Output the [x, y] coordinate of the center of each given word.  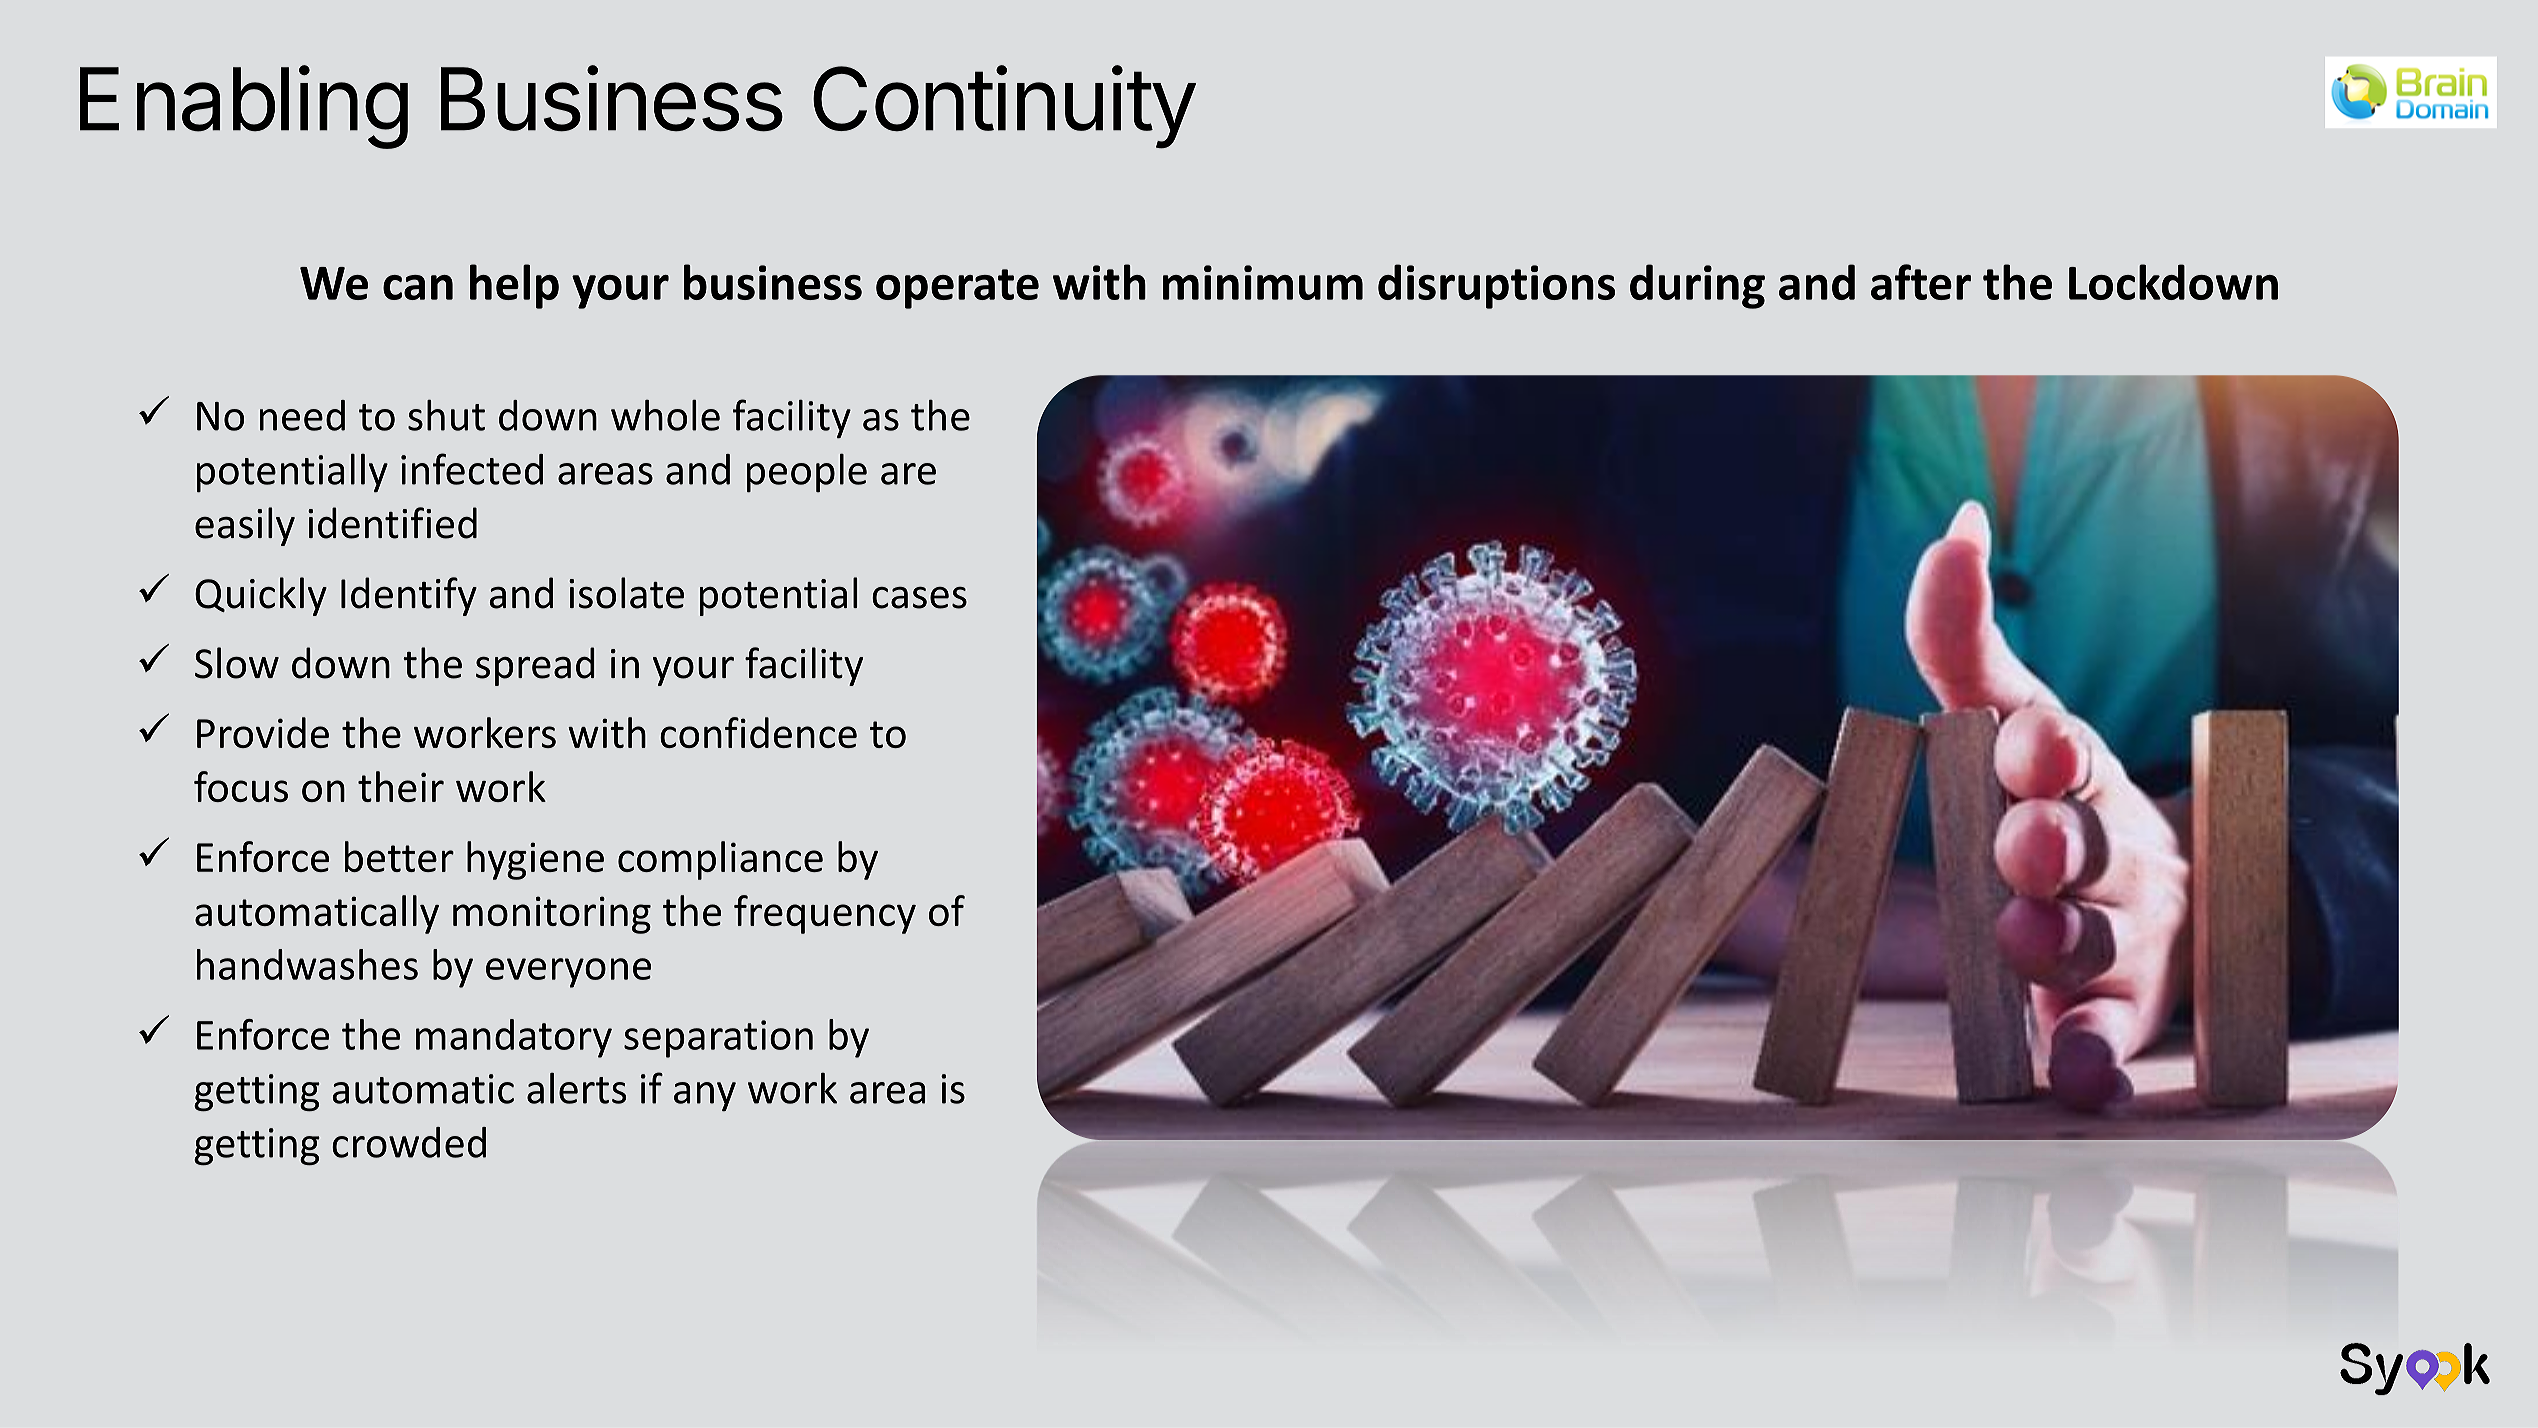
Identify [409, 596]
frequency [825, 914]
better [399, 856]
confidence [758, 732]
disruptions [1496, 286]
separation [718, 1039]
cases [919, 598]
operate [957, 289]
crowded [409, 1142]
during [1697, 286]
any [705, 1096]
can [418, 287]
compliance [720, 860]
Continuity [1004, 107]
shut [446, 415]
